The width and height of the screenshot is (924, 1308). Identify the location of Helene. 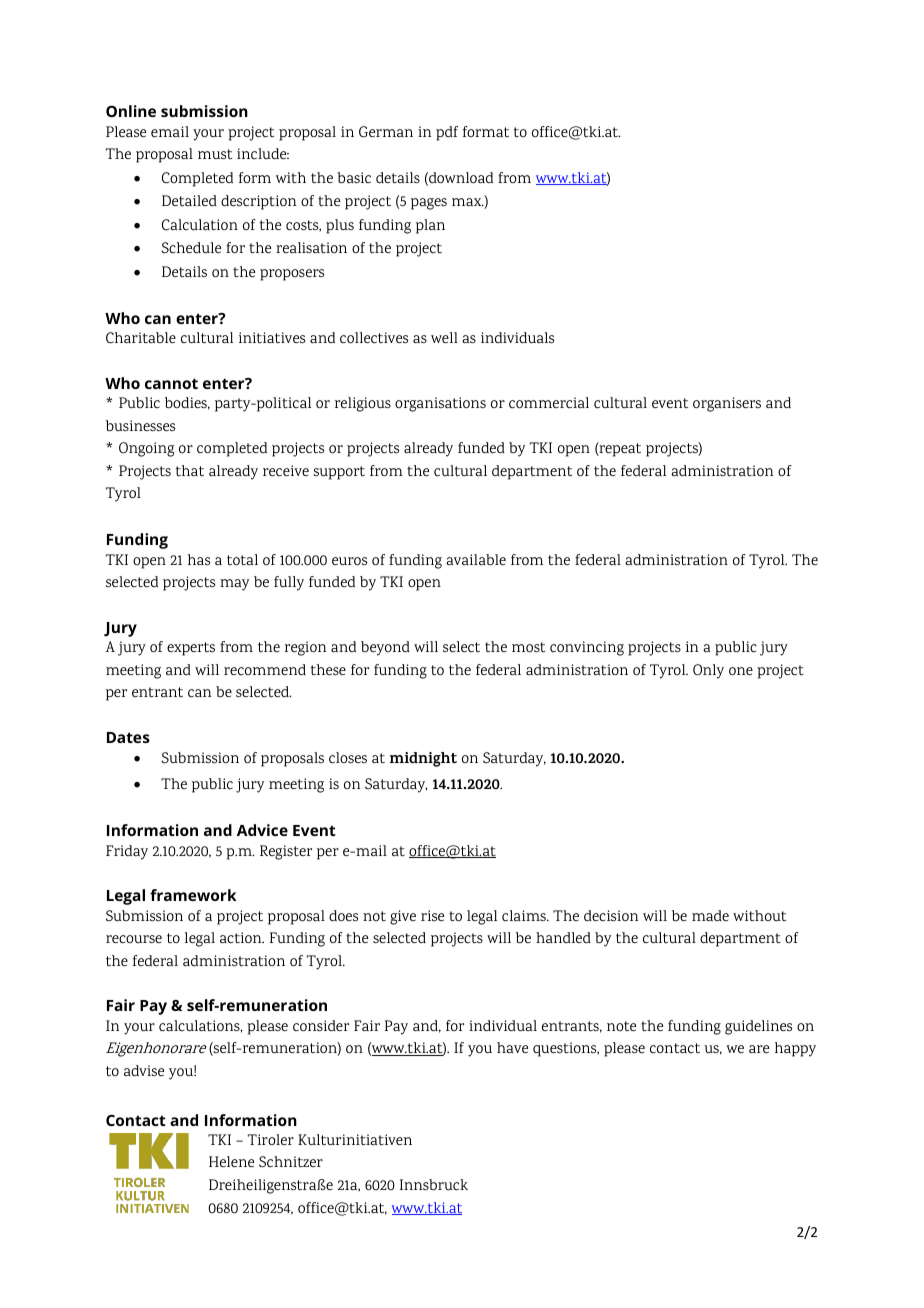
(231, 1161).
